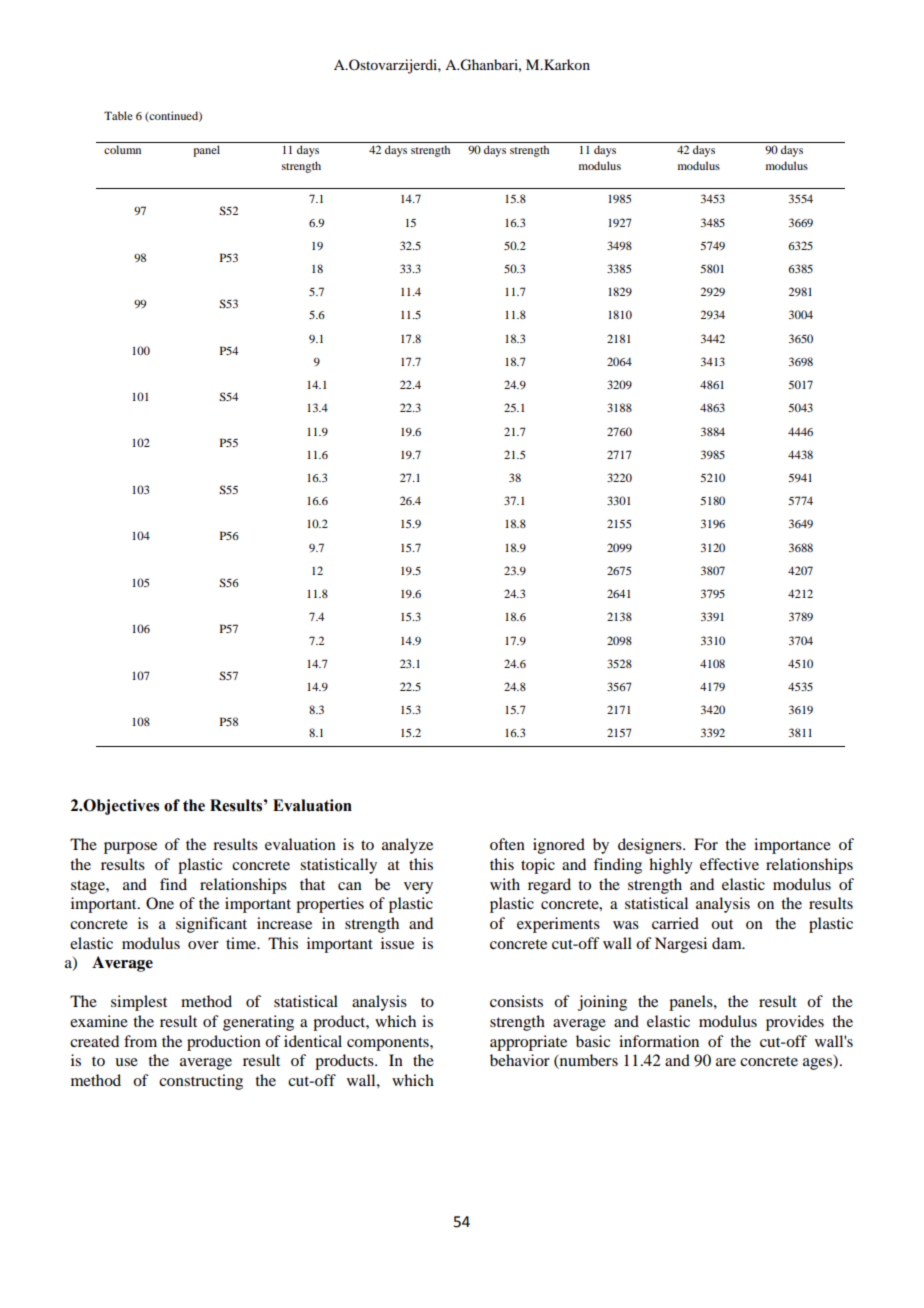  I want to click on significant, so click(211, 925).
